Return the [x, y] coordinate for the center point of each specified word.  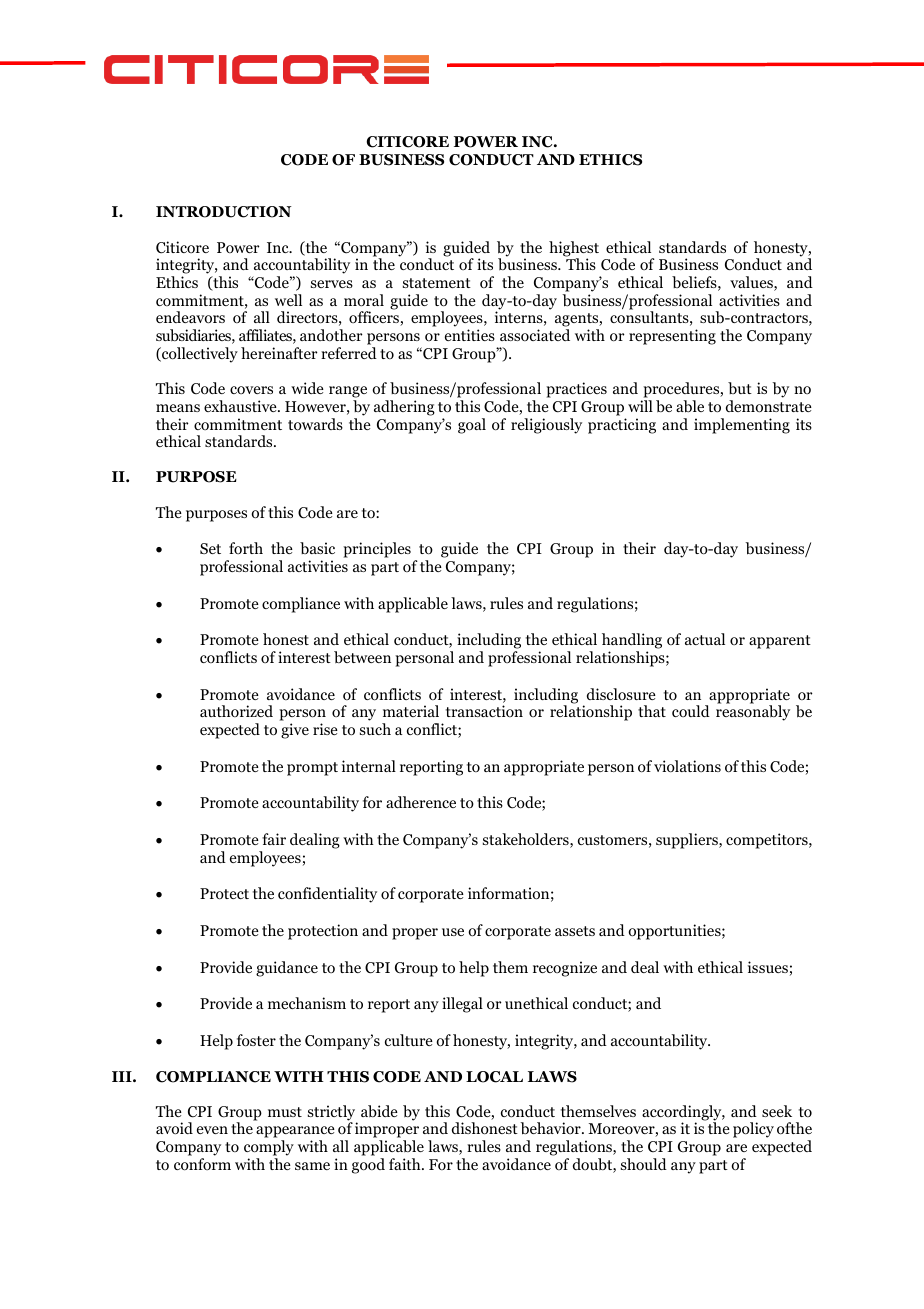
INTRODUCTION [224, 212]
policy [753, 1130]
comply [269, 1148]
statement [437, 283]
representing [672, 337]
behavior [551, 1128]
